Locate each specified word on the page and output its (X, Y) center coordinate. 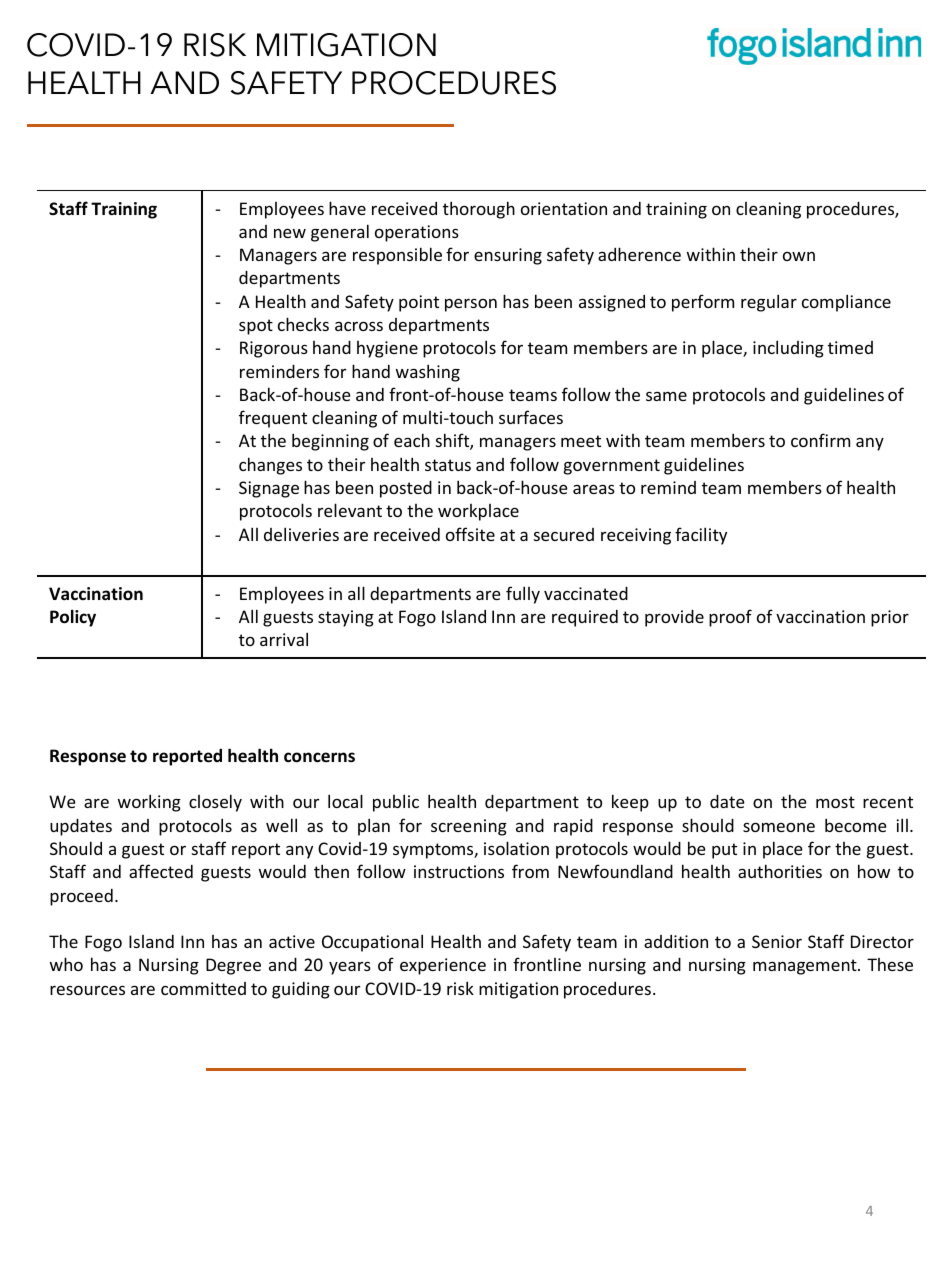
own (799, 256)
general (340, 233)
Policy (73, 618)
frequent (273, 419)
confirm (820, 440)
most (835, 802)
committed (203, 988)
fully (523, 595)
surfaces (531, 417)
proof (730, 618)
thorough (479, 210)
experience (443, 966)
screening (469, 827)
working (149, 803)
